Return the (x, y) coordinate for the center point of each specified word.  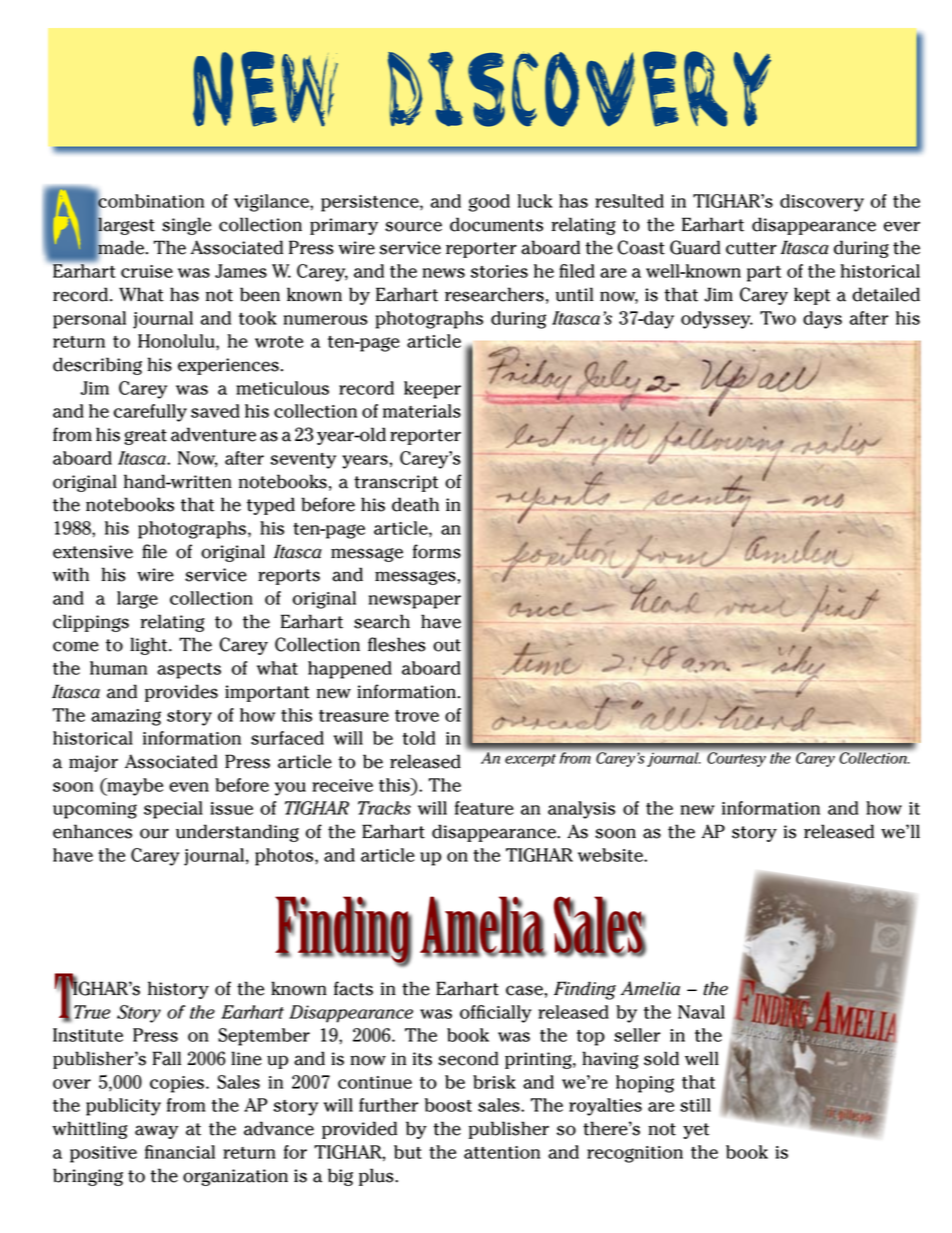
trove (417, 716)
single (186, 226)
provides (181, 693)
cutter (751, 248)
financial (180, 1152)
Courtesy (736, 759)
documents (496, 224)
